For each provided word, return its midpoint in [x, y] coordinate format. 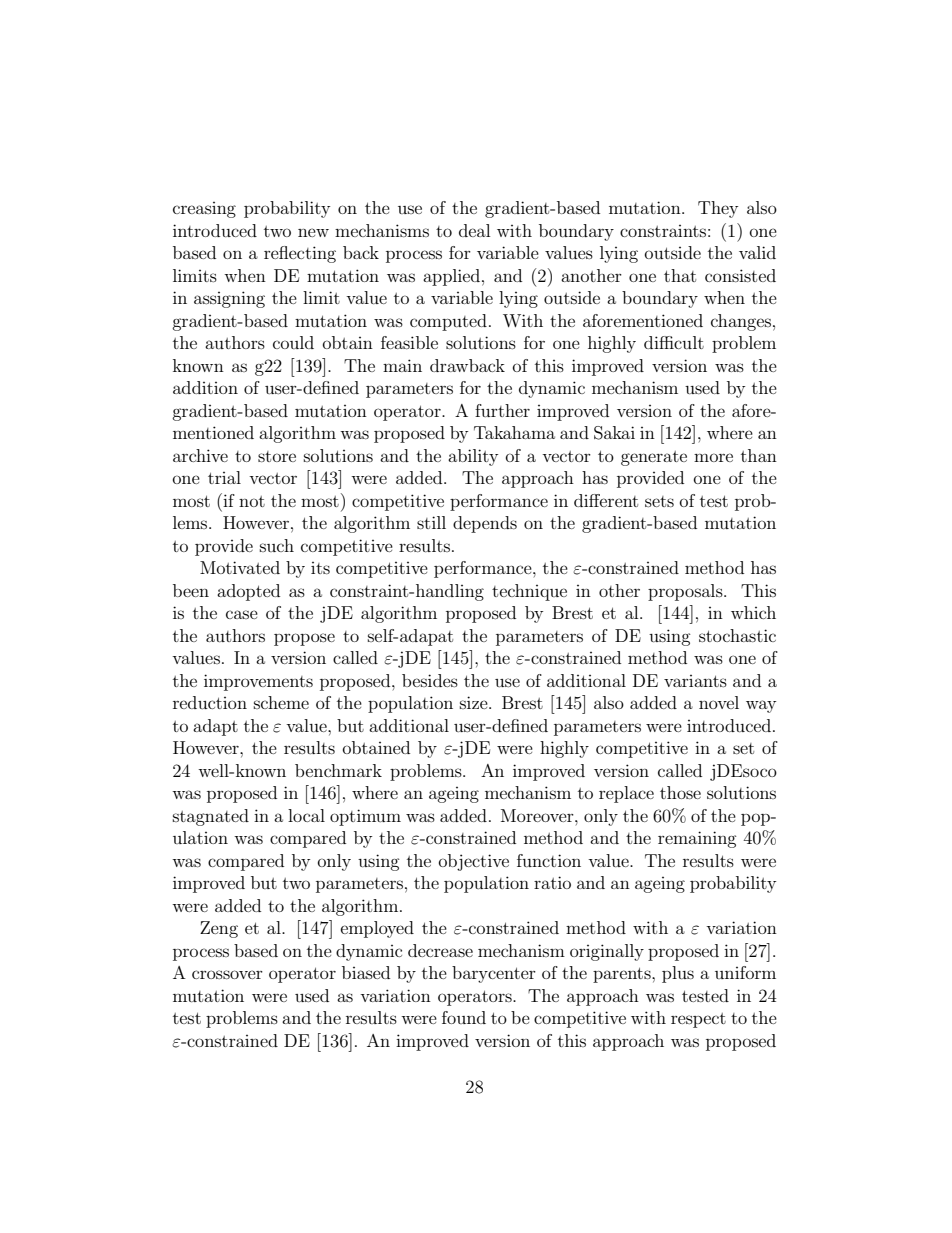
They [718, 209]
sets [659, 501]
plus [678, 974]
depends [485, 524]
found [464, 1017]
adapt [215, 727]
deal [474, 230]
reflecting [300, 254]
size [475, 702]
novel [719, 702]
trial [224, 477]
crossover [227, 974]
